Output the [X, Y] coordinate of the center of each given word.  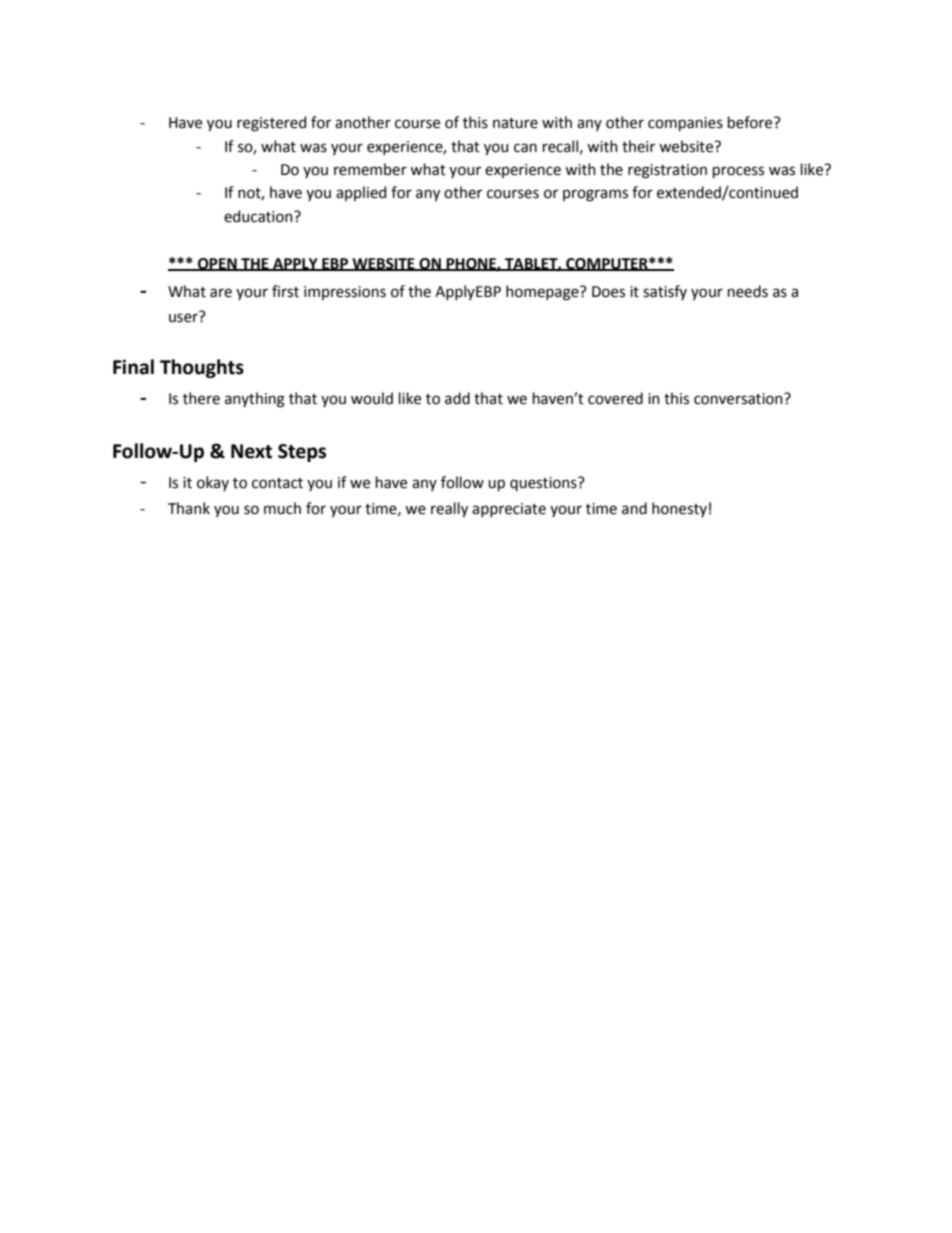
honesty [679, 509]
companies [685, 124]
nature [515, 123]
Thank [189, 508]
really [449, 509]
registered [271, 124]
